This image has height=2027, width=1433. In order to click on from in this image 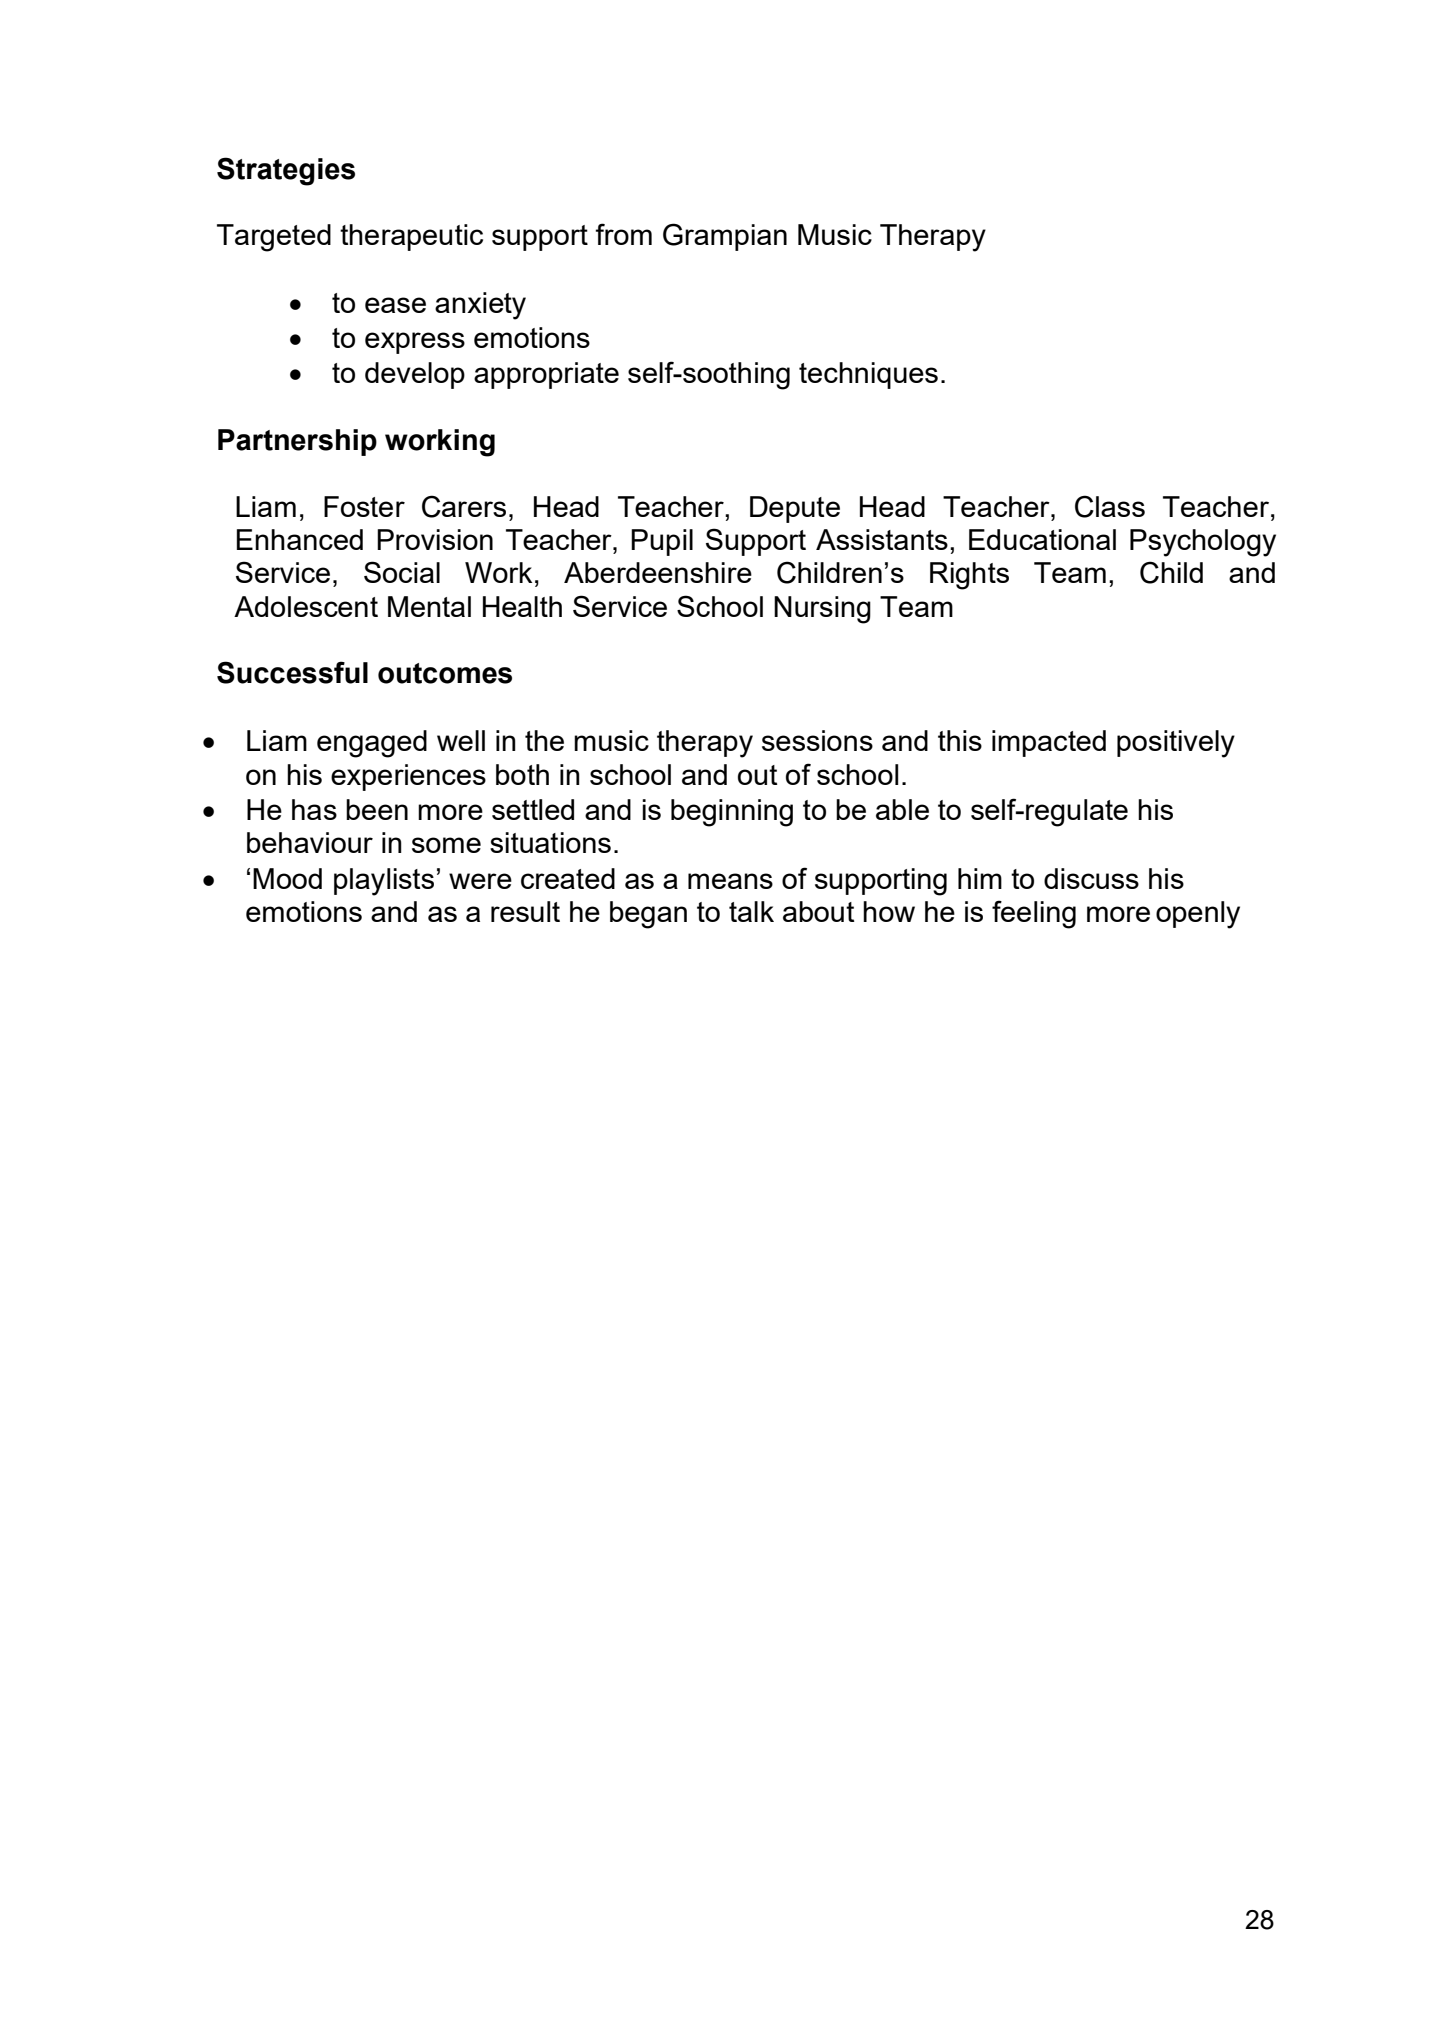, I will do `click(623, 234)`.
